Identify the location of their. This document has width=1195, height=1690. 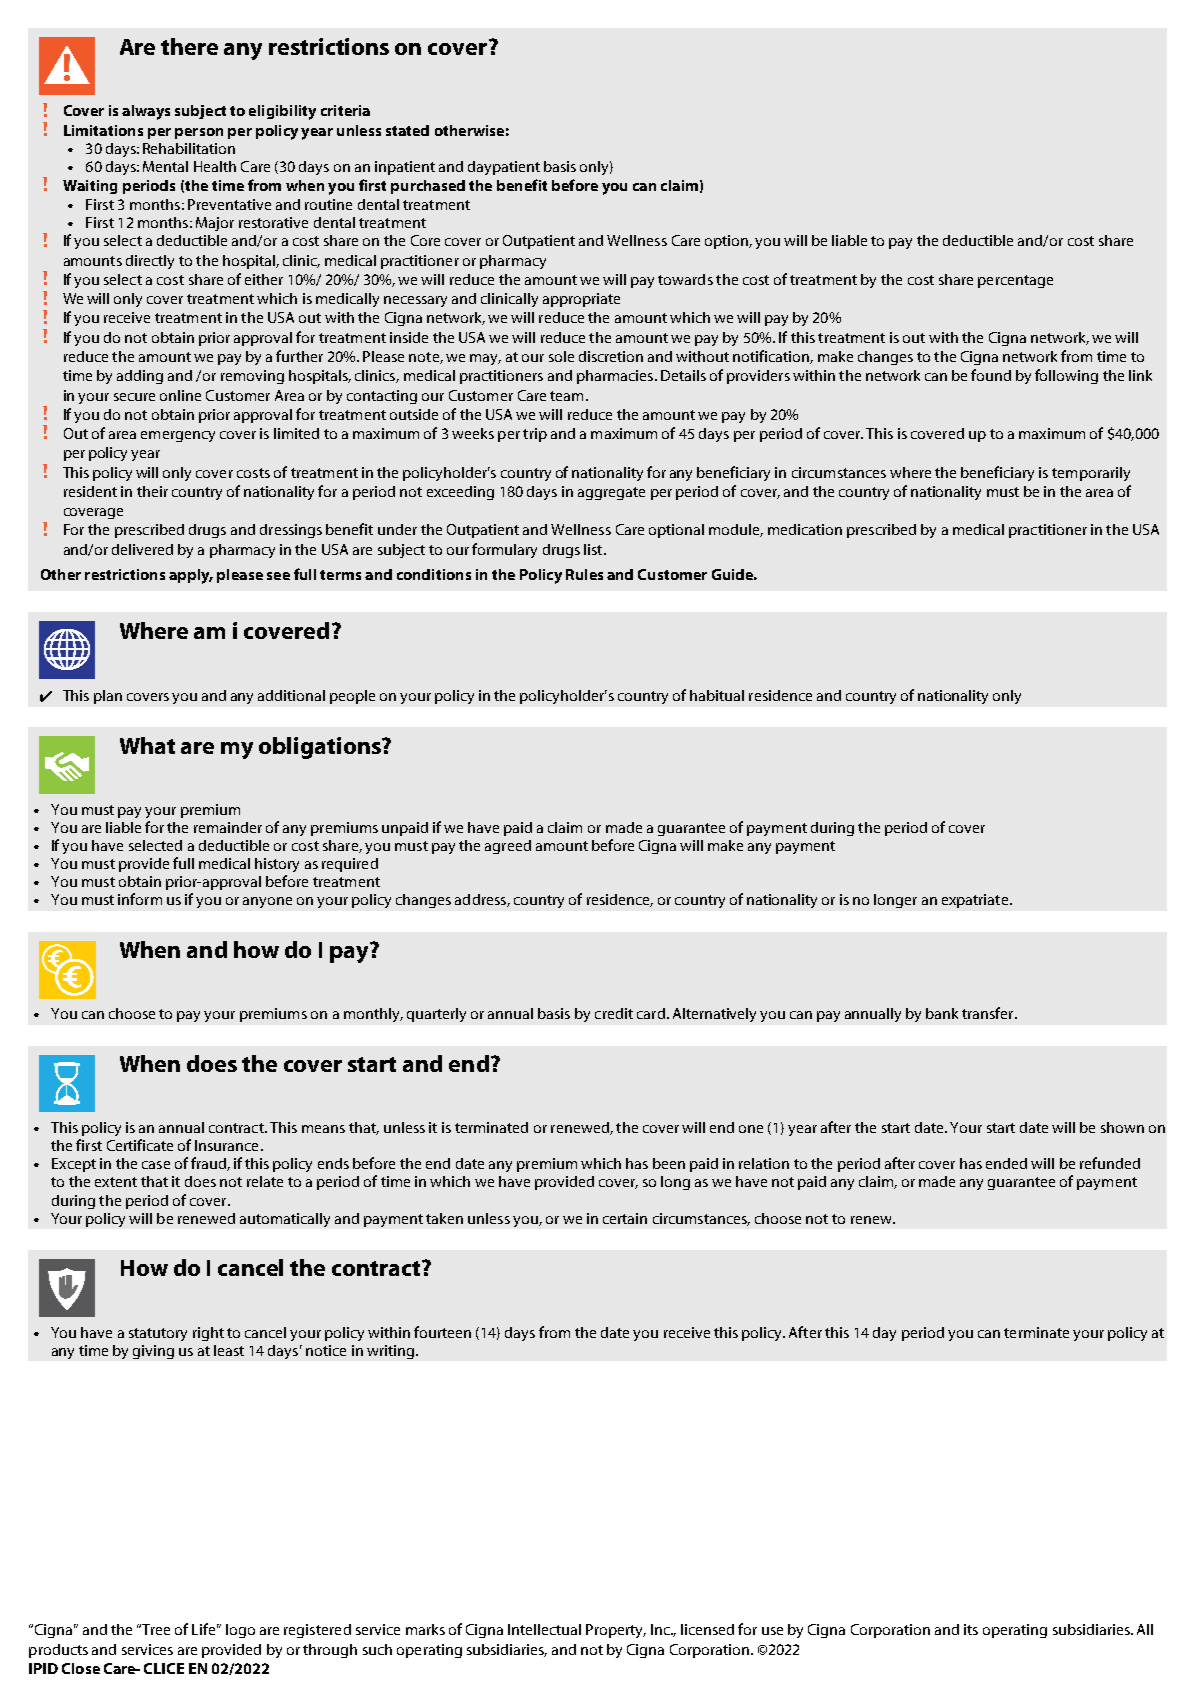
(152, 491).
